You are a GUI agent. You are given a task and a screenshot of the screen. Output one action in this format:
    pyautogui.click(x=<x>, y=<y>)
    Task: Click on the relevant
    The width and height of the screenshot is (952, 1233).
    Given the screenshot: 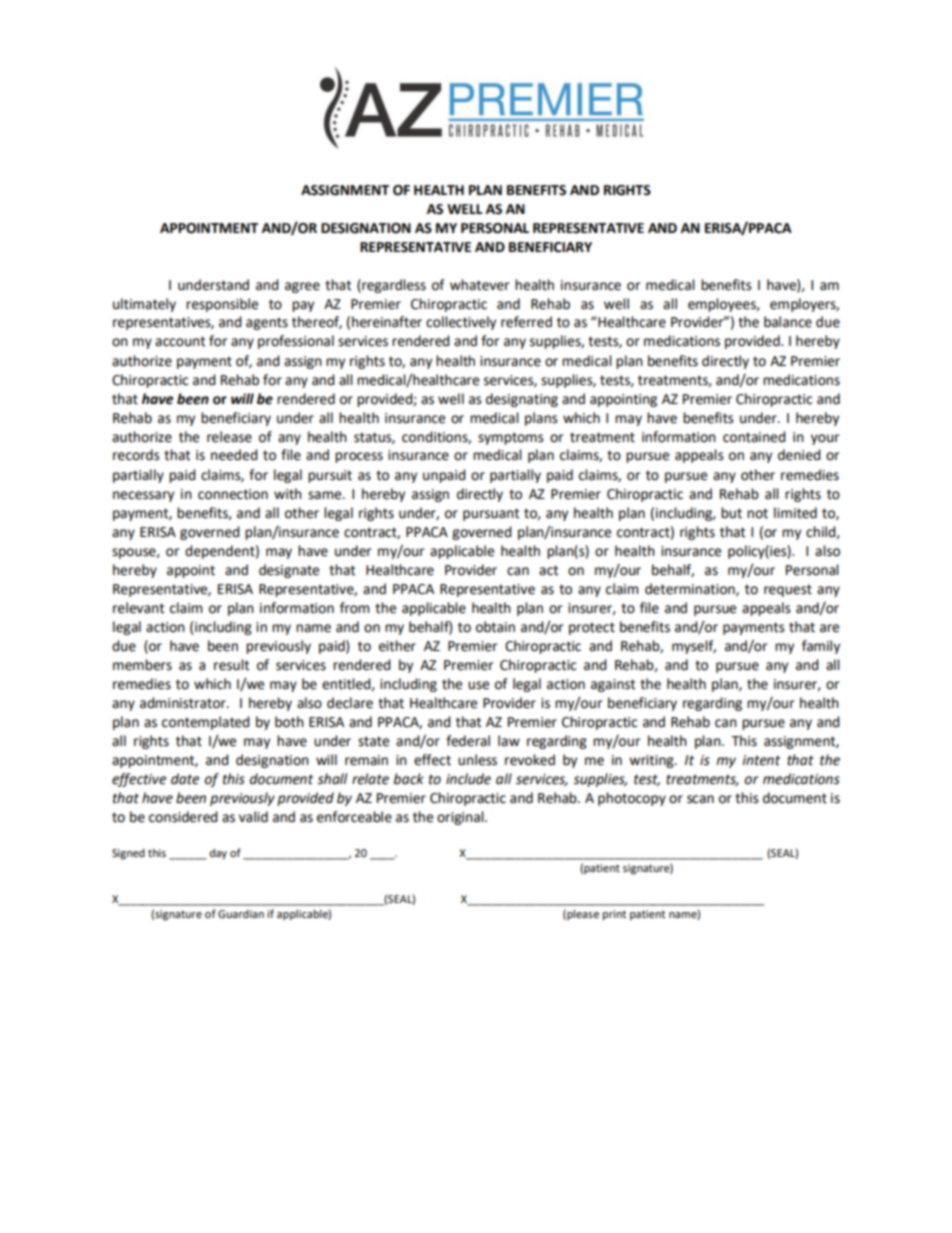 What is the action you would take?
    pyautogui.click(x=138, y=608)
